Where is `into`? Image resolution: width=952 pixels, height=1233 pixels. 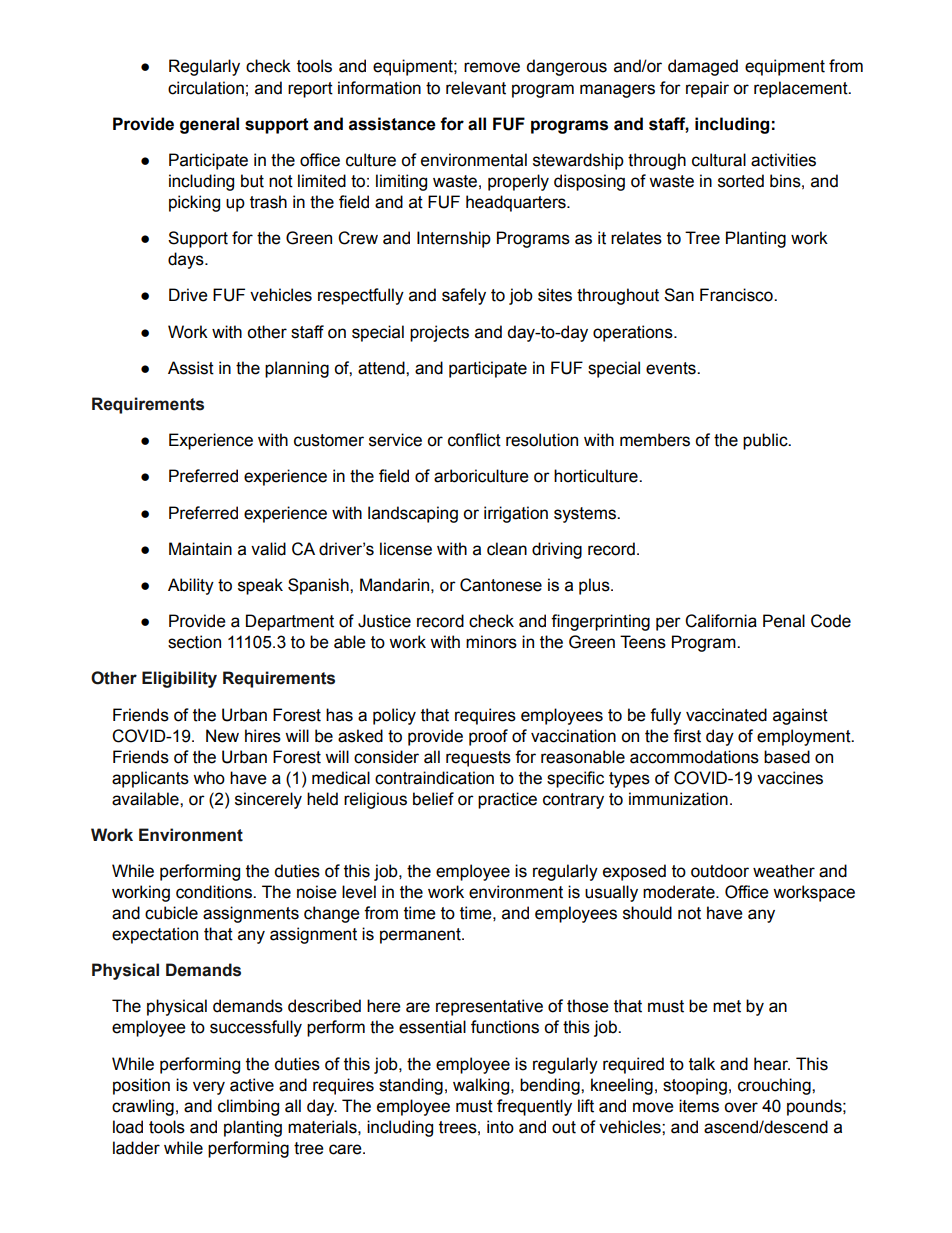
into is located at coordinates (500, 1127).
